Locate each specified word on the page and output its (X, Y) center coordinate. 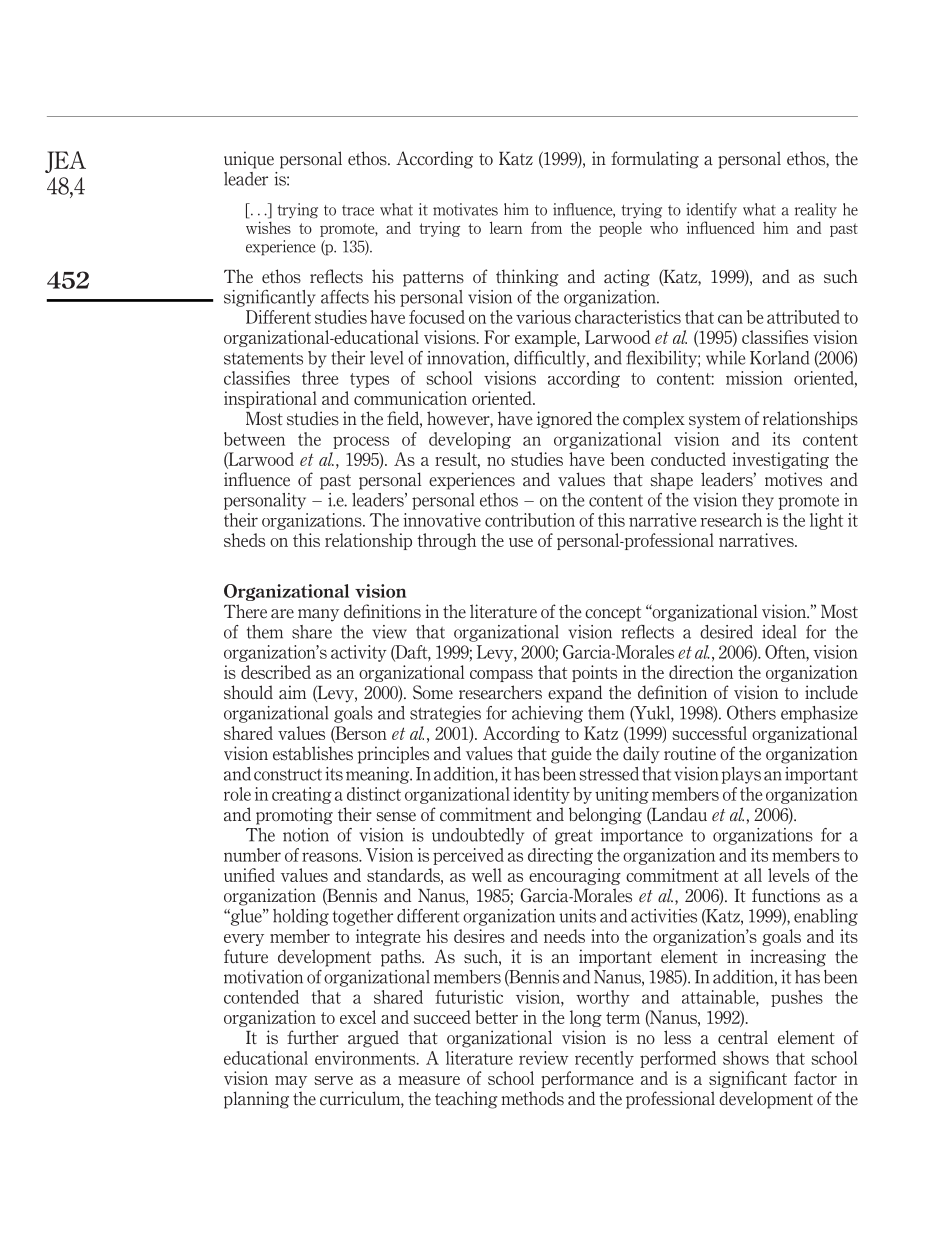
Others (751, 712)
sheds (244, 540)
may (291, 1082)
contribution (530, 520)
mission (754, 378)
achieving (547, 714)
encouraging (575, 876)
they (758, 501)
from (546, 227)
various (543, 317)
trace (358, 210)
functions (786, 895)
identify (711, 210)
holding (301, 917)
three (320, 378)
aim (292, 692)
